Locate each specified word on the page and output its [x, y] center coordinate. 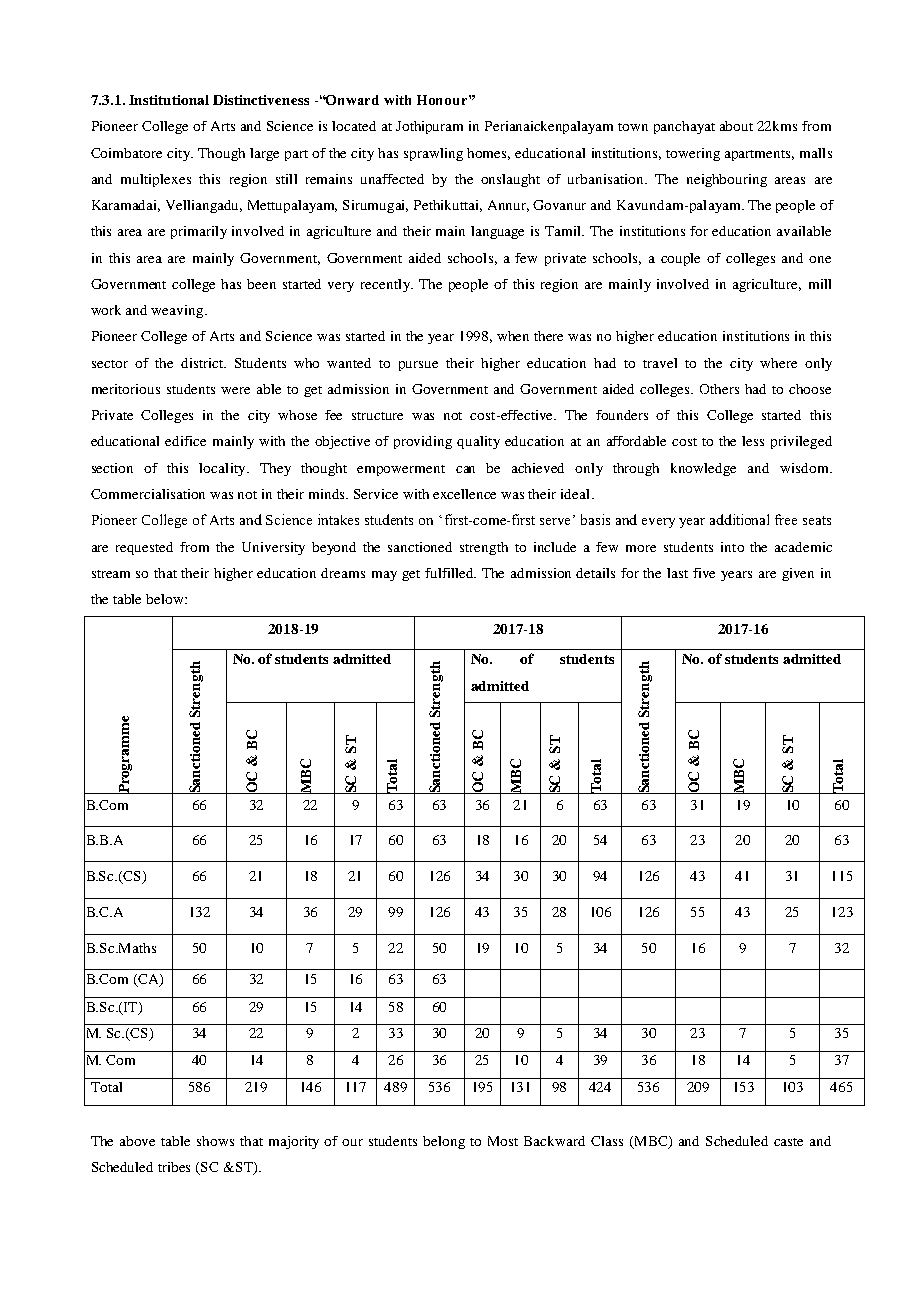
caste [788, 1142]
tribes [174, 1167]
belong [444, 1142]
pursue [418, 366]
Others [719, 389]
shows [215, 1141]
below [166, 599]
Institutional [169, 100]
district [203, 363]
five [704, 573]
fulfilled [450, 573]
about [736, 126]
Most [503, 1141]
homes [488, 154]
